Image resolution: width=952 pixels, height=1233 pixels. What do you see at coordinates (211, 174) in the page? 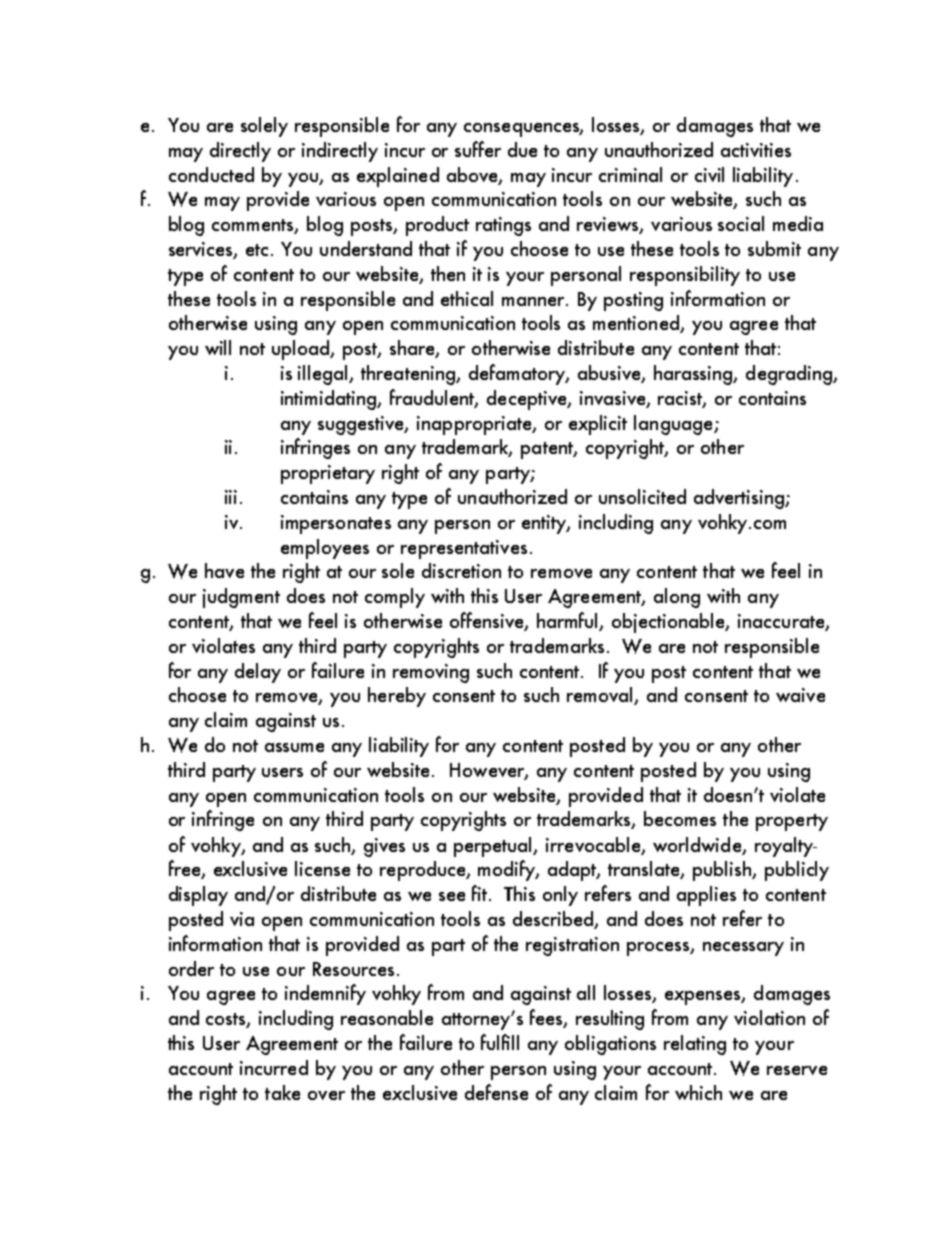
I see `conducted` at bounding box center [211, 174].
